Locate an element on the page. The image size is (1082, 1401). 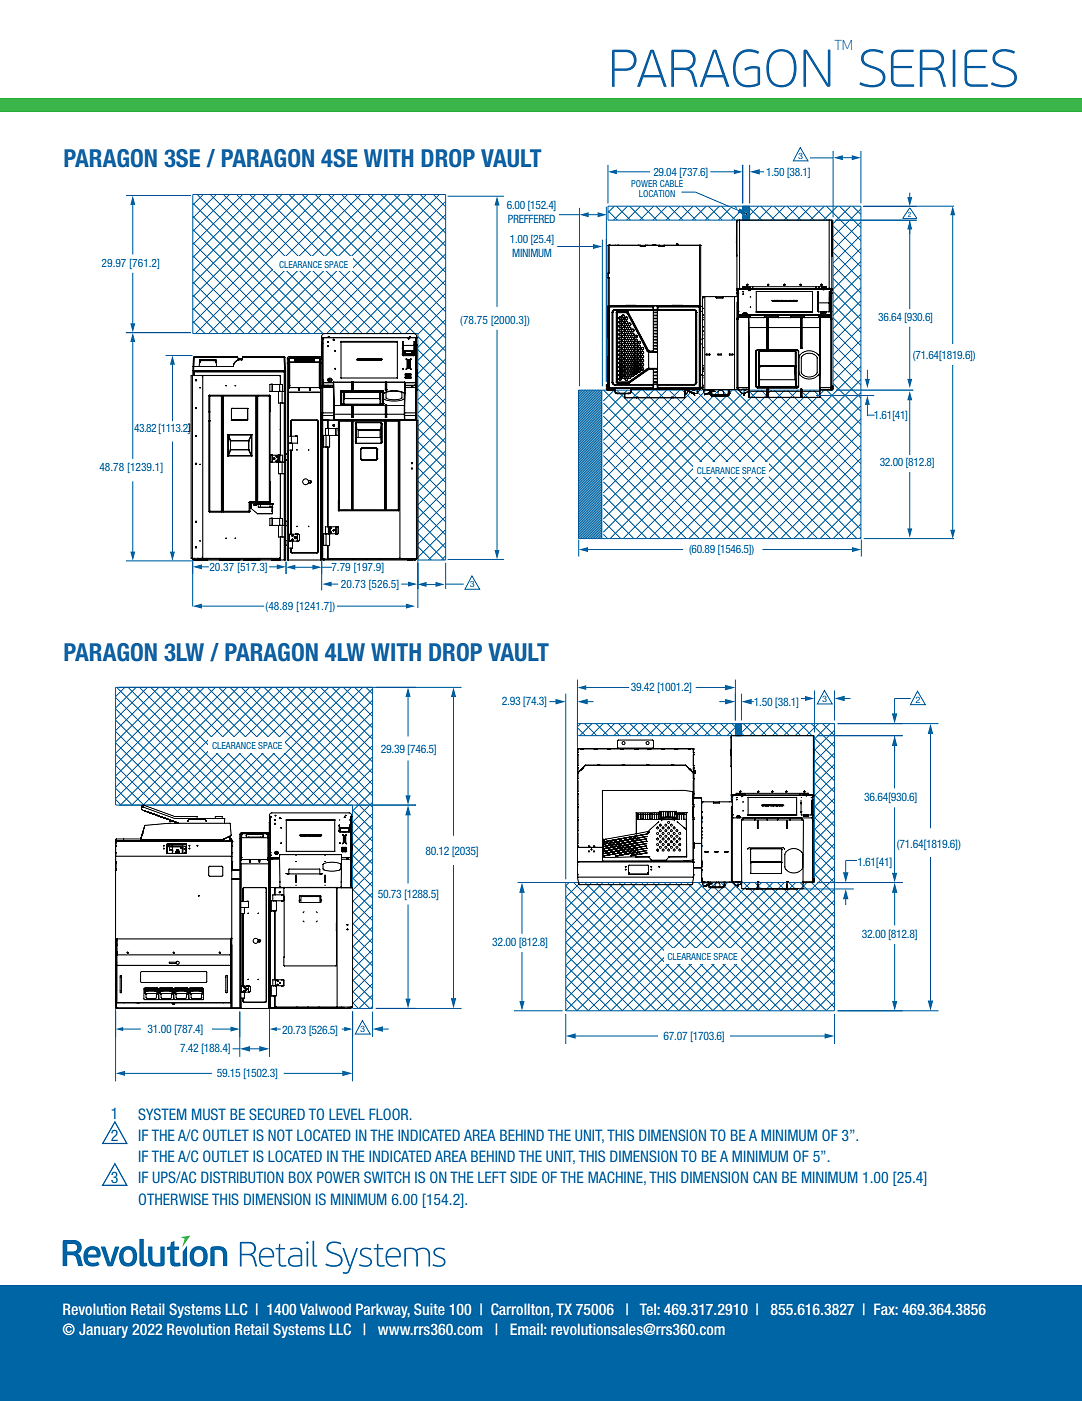
FLOOR is located at coordinates (390, 1114).
